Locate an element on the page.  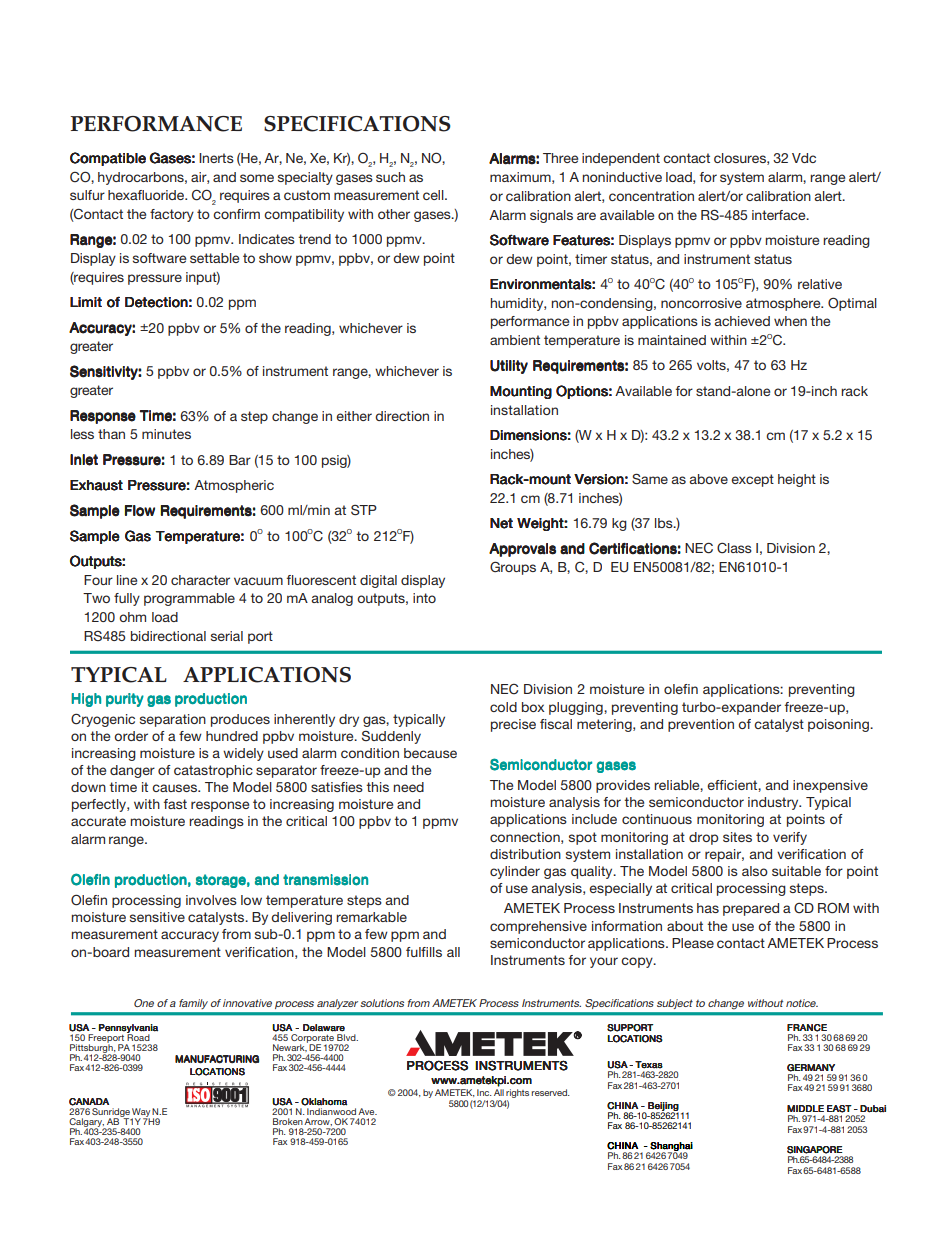
because is located at coordinates (430, 753).
